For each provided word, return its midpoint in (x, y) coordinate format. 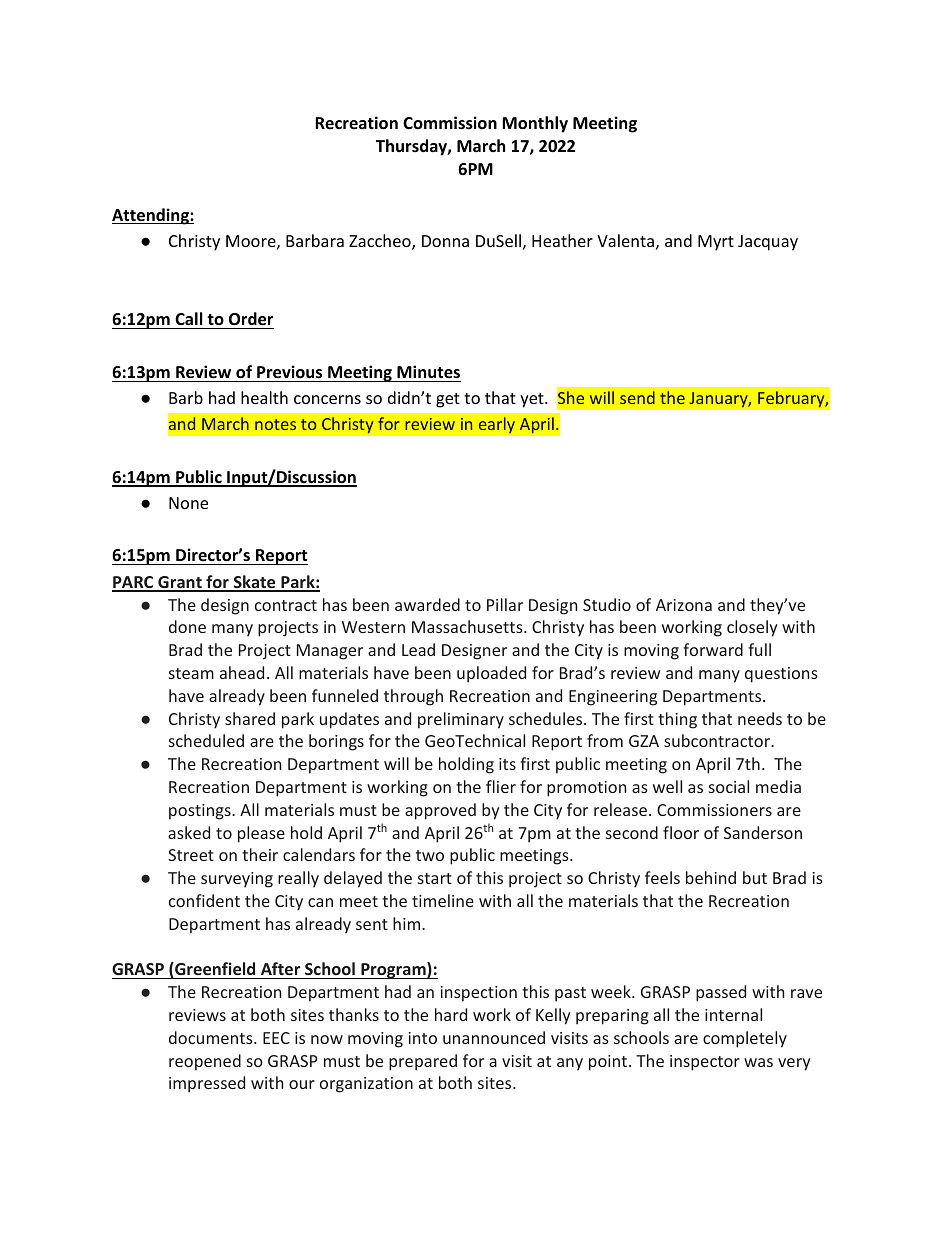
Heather (562, 240)
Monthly (535, 124)
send (637, 397)
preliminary (461, 720)
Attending (151, 216)
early (496, 425)
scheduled (206, 740)
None (188, 503)
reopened (205, 1062)
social (729, 786)
